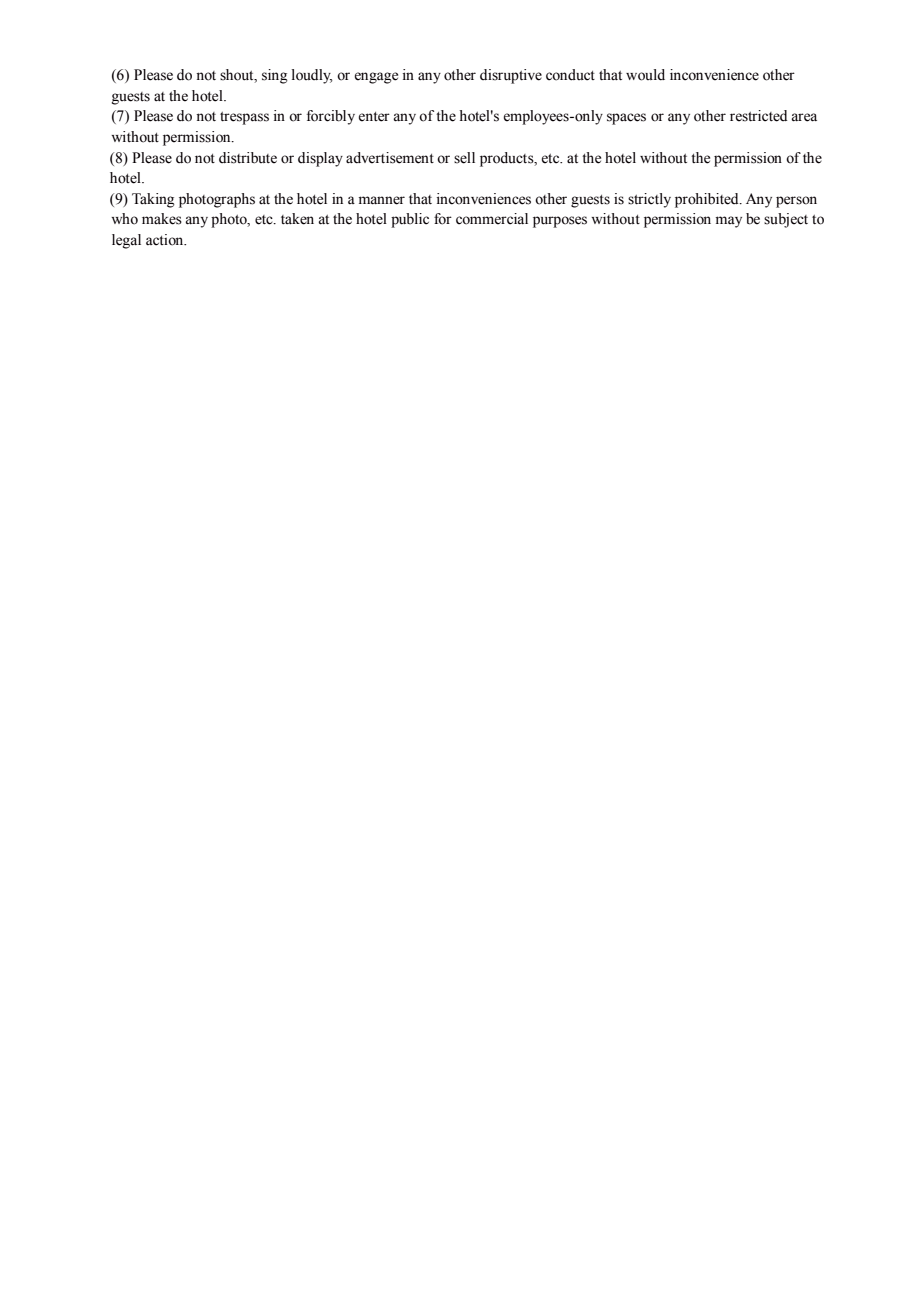  I want to click on enter, so click(374, 117).
